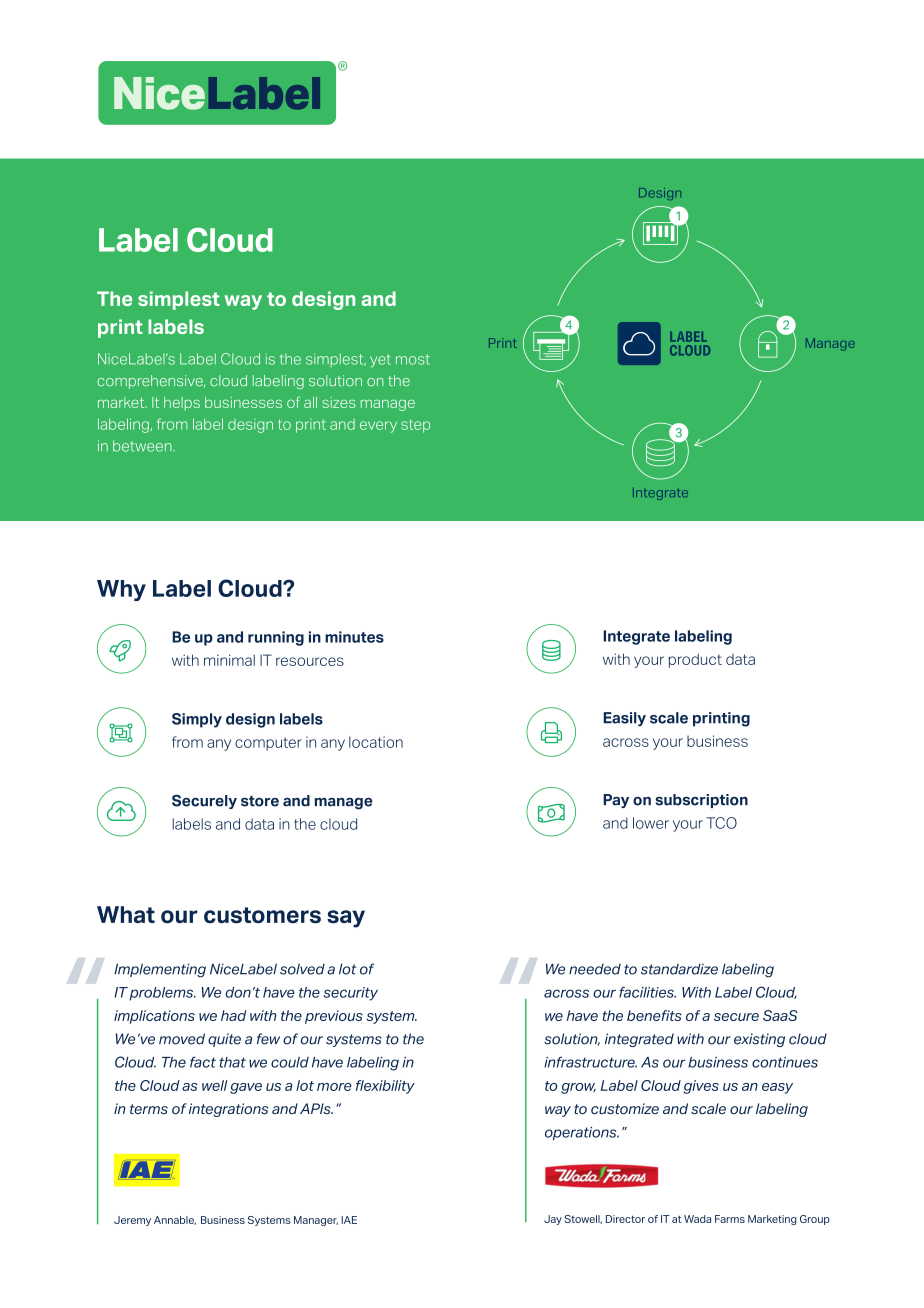 The width and height of the screenshot is (924, 1308). I want to click on helps, so click(182, 404).
